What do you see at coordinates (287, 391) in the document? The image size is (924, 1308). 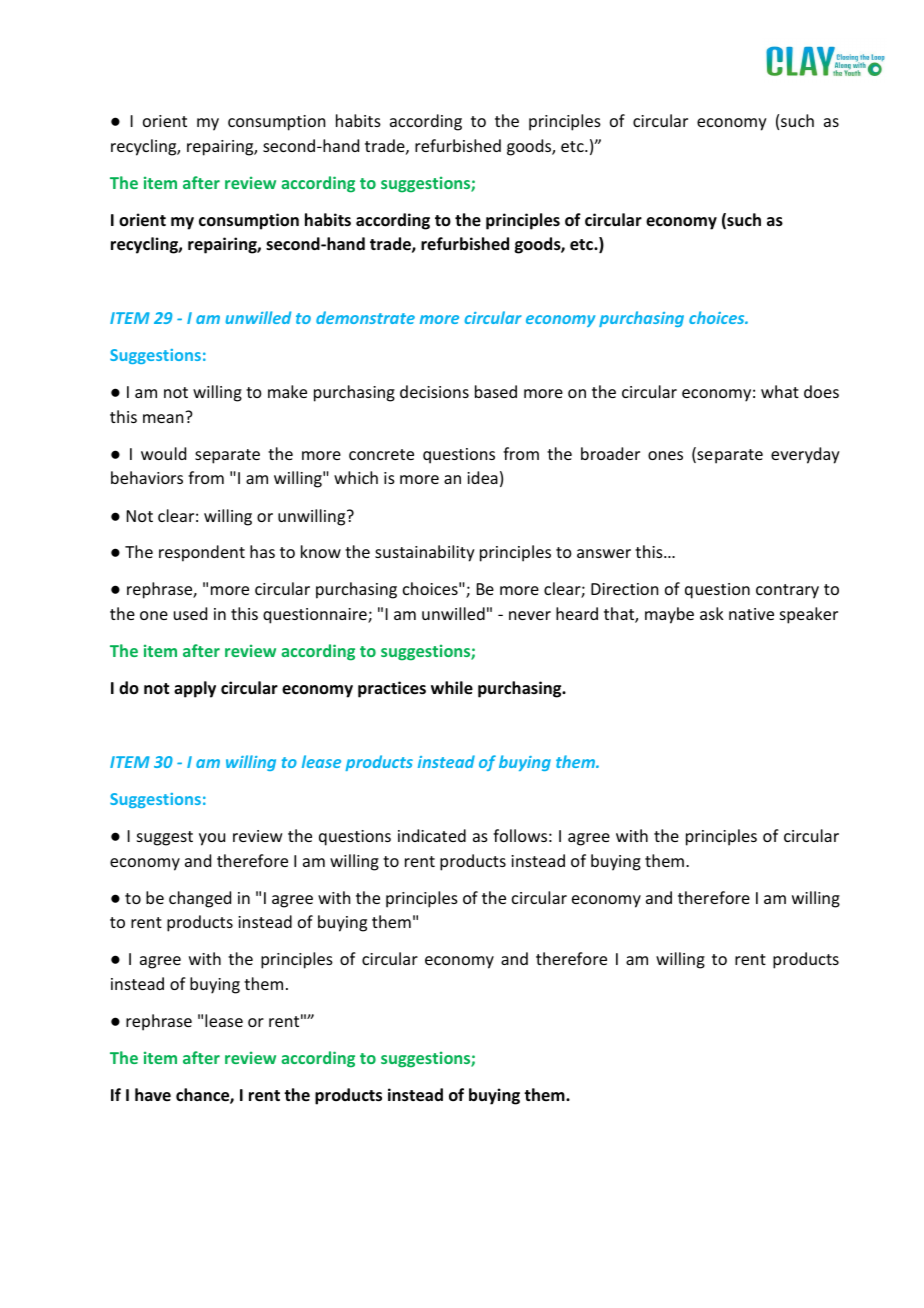 I see `make` at bounding box center [287, 391].
